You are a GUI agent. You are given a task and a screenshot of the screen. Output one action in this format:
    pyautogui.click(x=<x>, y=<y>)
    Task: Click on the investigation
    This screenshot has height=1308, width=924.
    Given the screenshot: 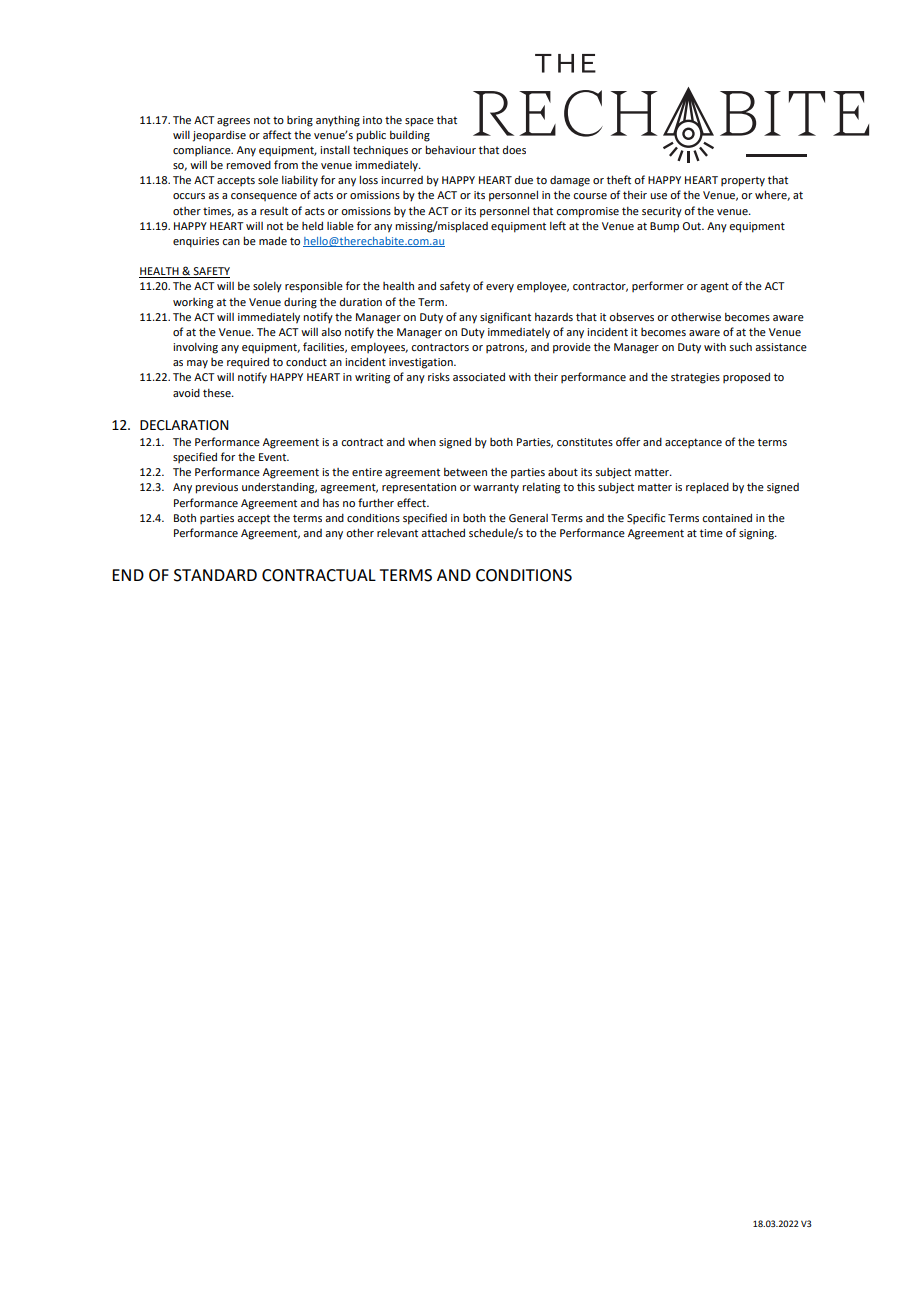 What is the action you would take?
    pyautogui.click(x=422, y=363)
